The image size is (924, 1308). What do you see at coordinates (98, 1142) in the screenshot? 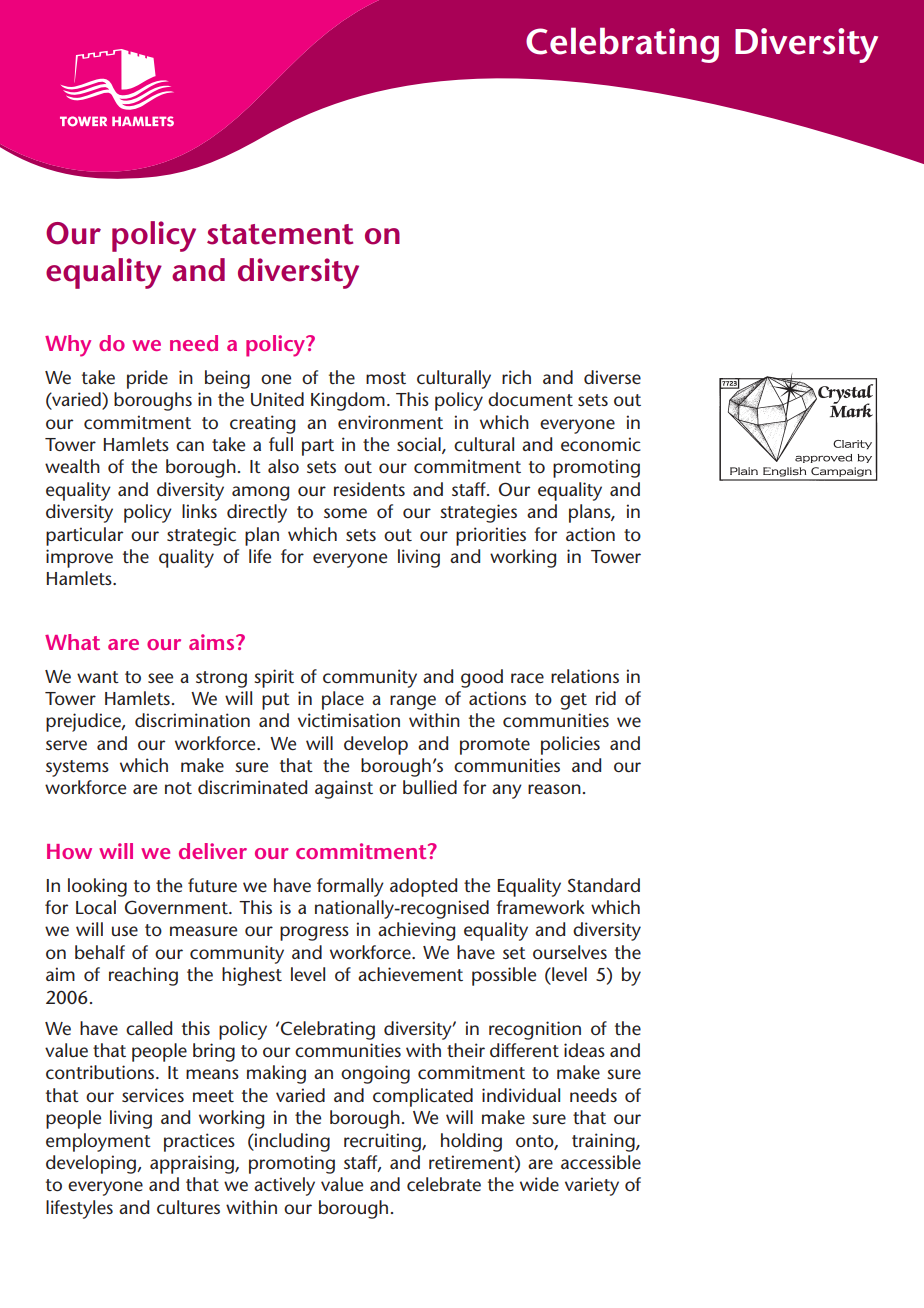
I see `employment` at bounding box center [98, 1142].
